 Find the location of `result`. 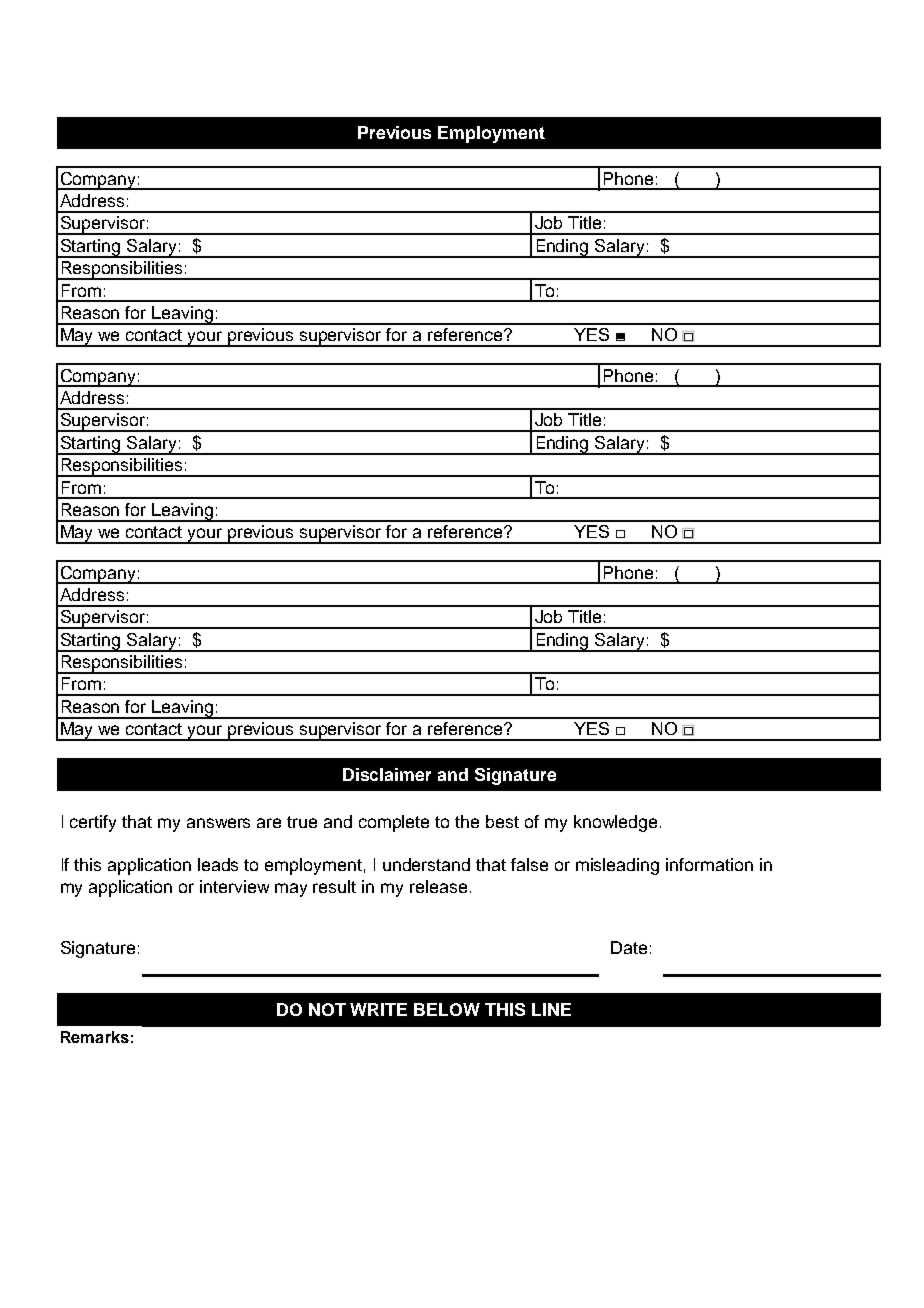

result is located at coordinates (334, 886).
